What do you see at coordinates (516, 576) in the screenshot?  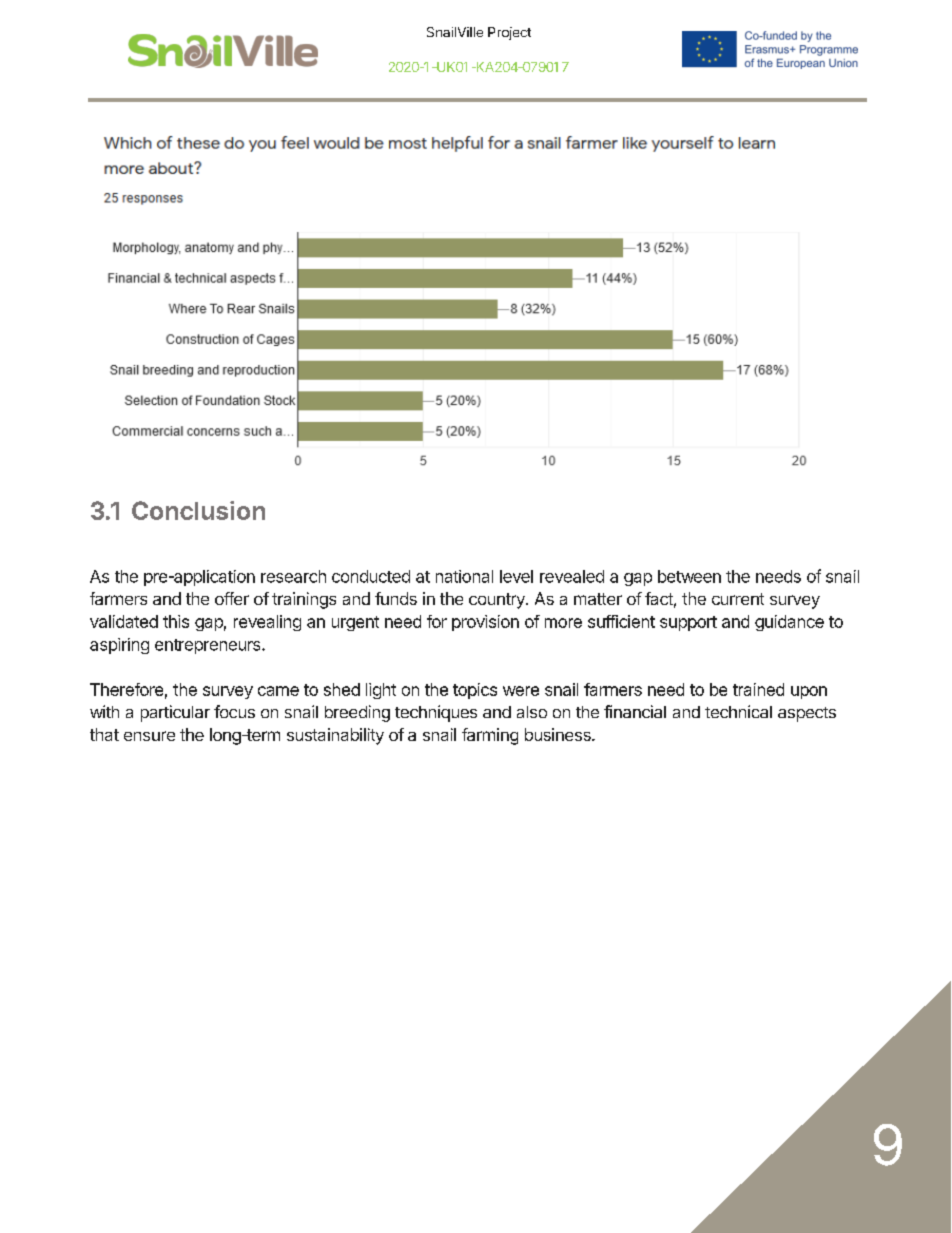 I see `level` at bounding box center [516, 576].
